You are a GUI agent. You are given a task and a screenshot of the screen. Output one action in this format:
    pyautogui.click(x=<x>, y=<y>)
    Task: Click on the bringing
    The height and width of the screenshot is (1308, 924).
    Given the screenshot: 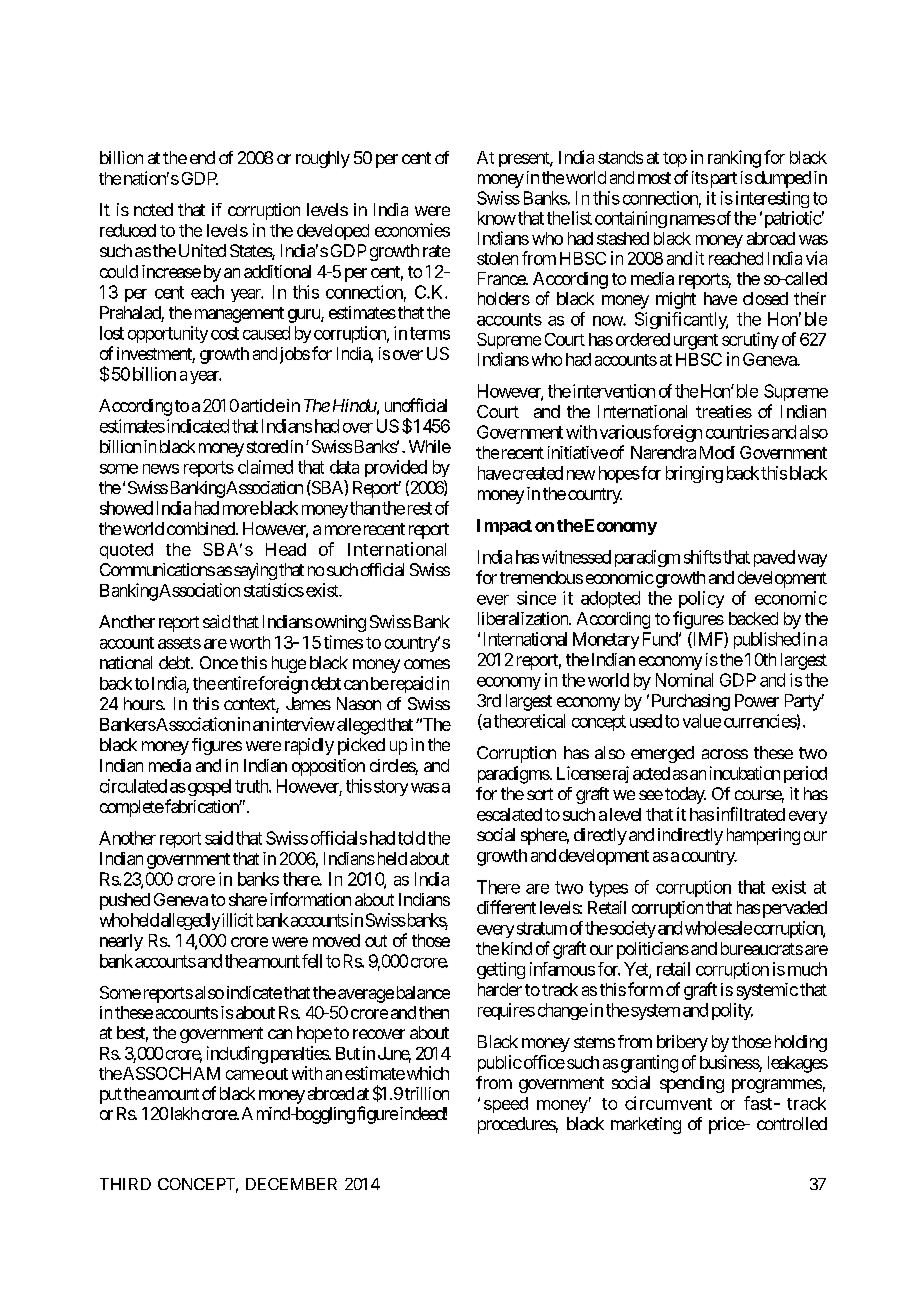 What is the action you would take?
    pyautogui.click(x=694, y=474)
